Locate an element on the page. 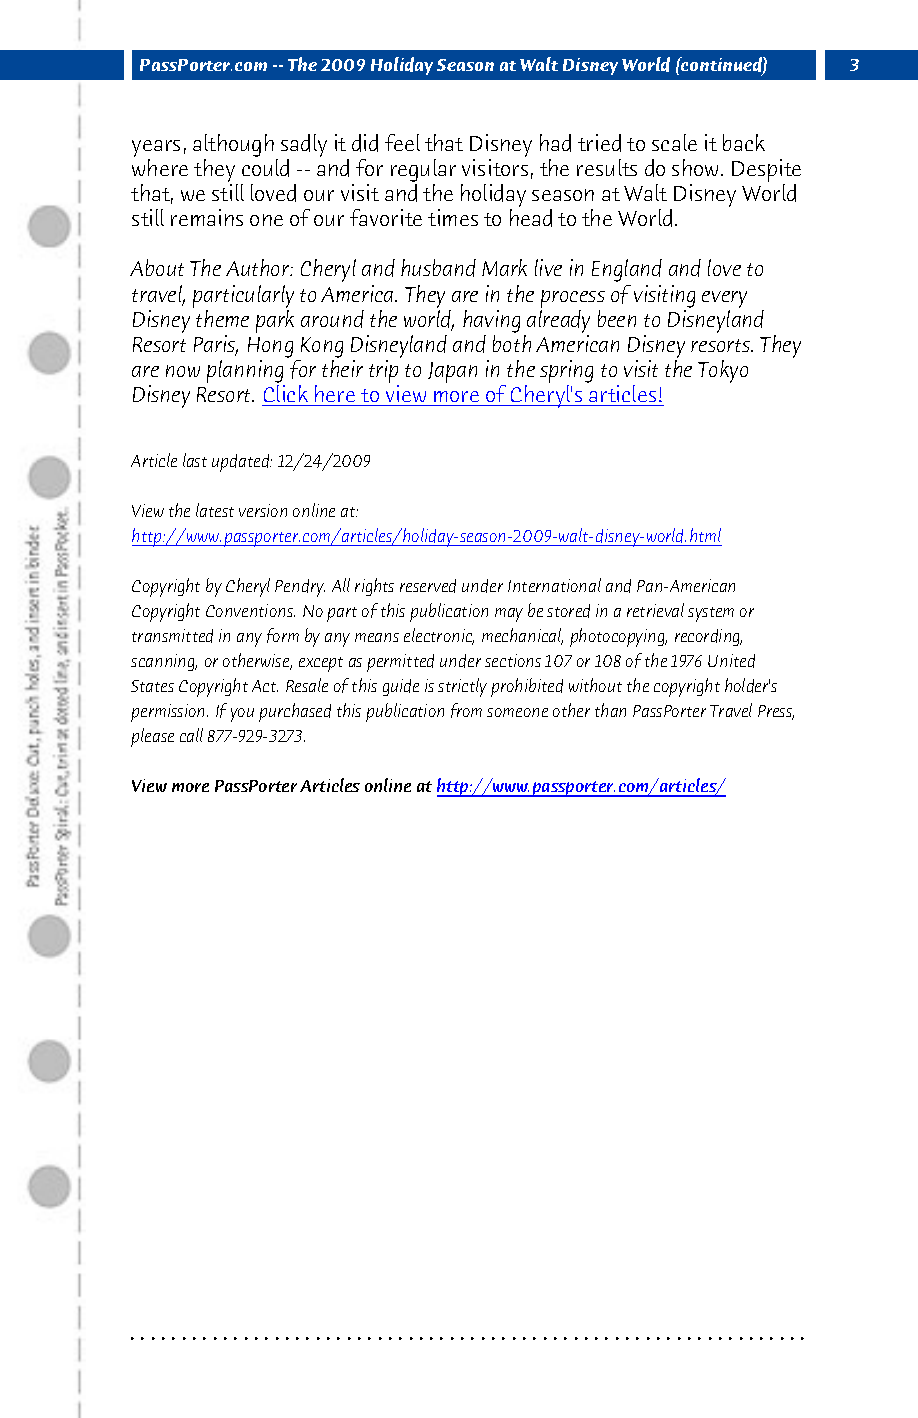 The image size is (918, 1418). Press is located at coordinates (776, 712).
